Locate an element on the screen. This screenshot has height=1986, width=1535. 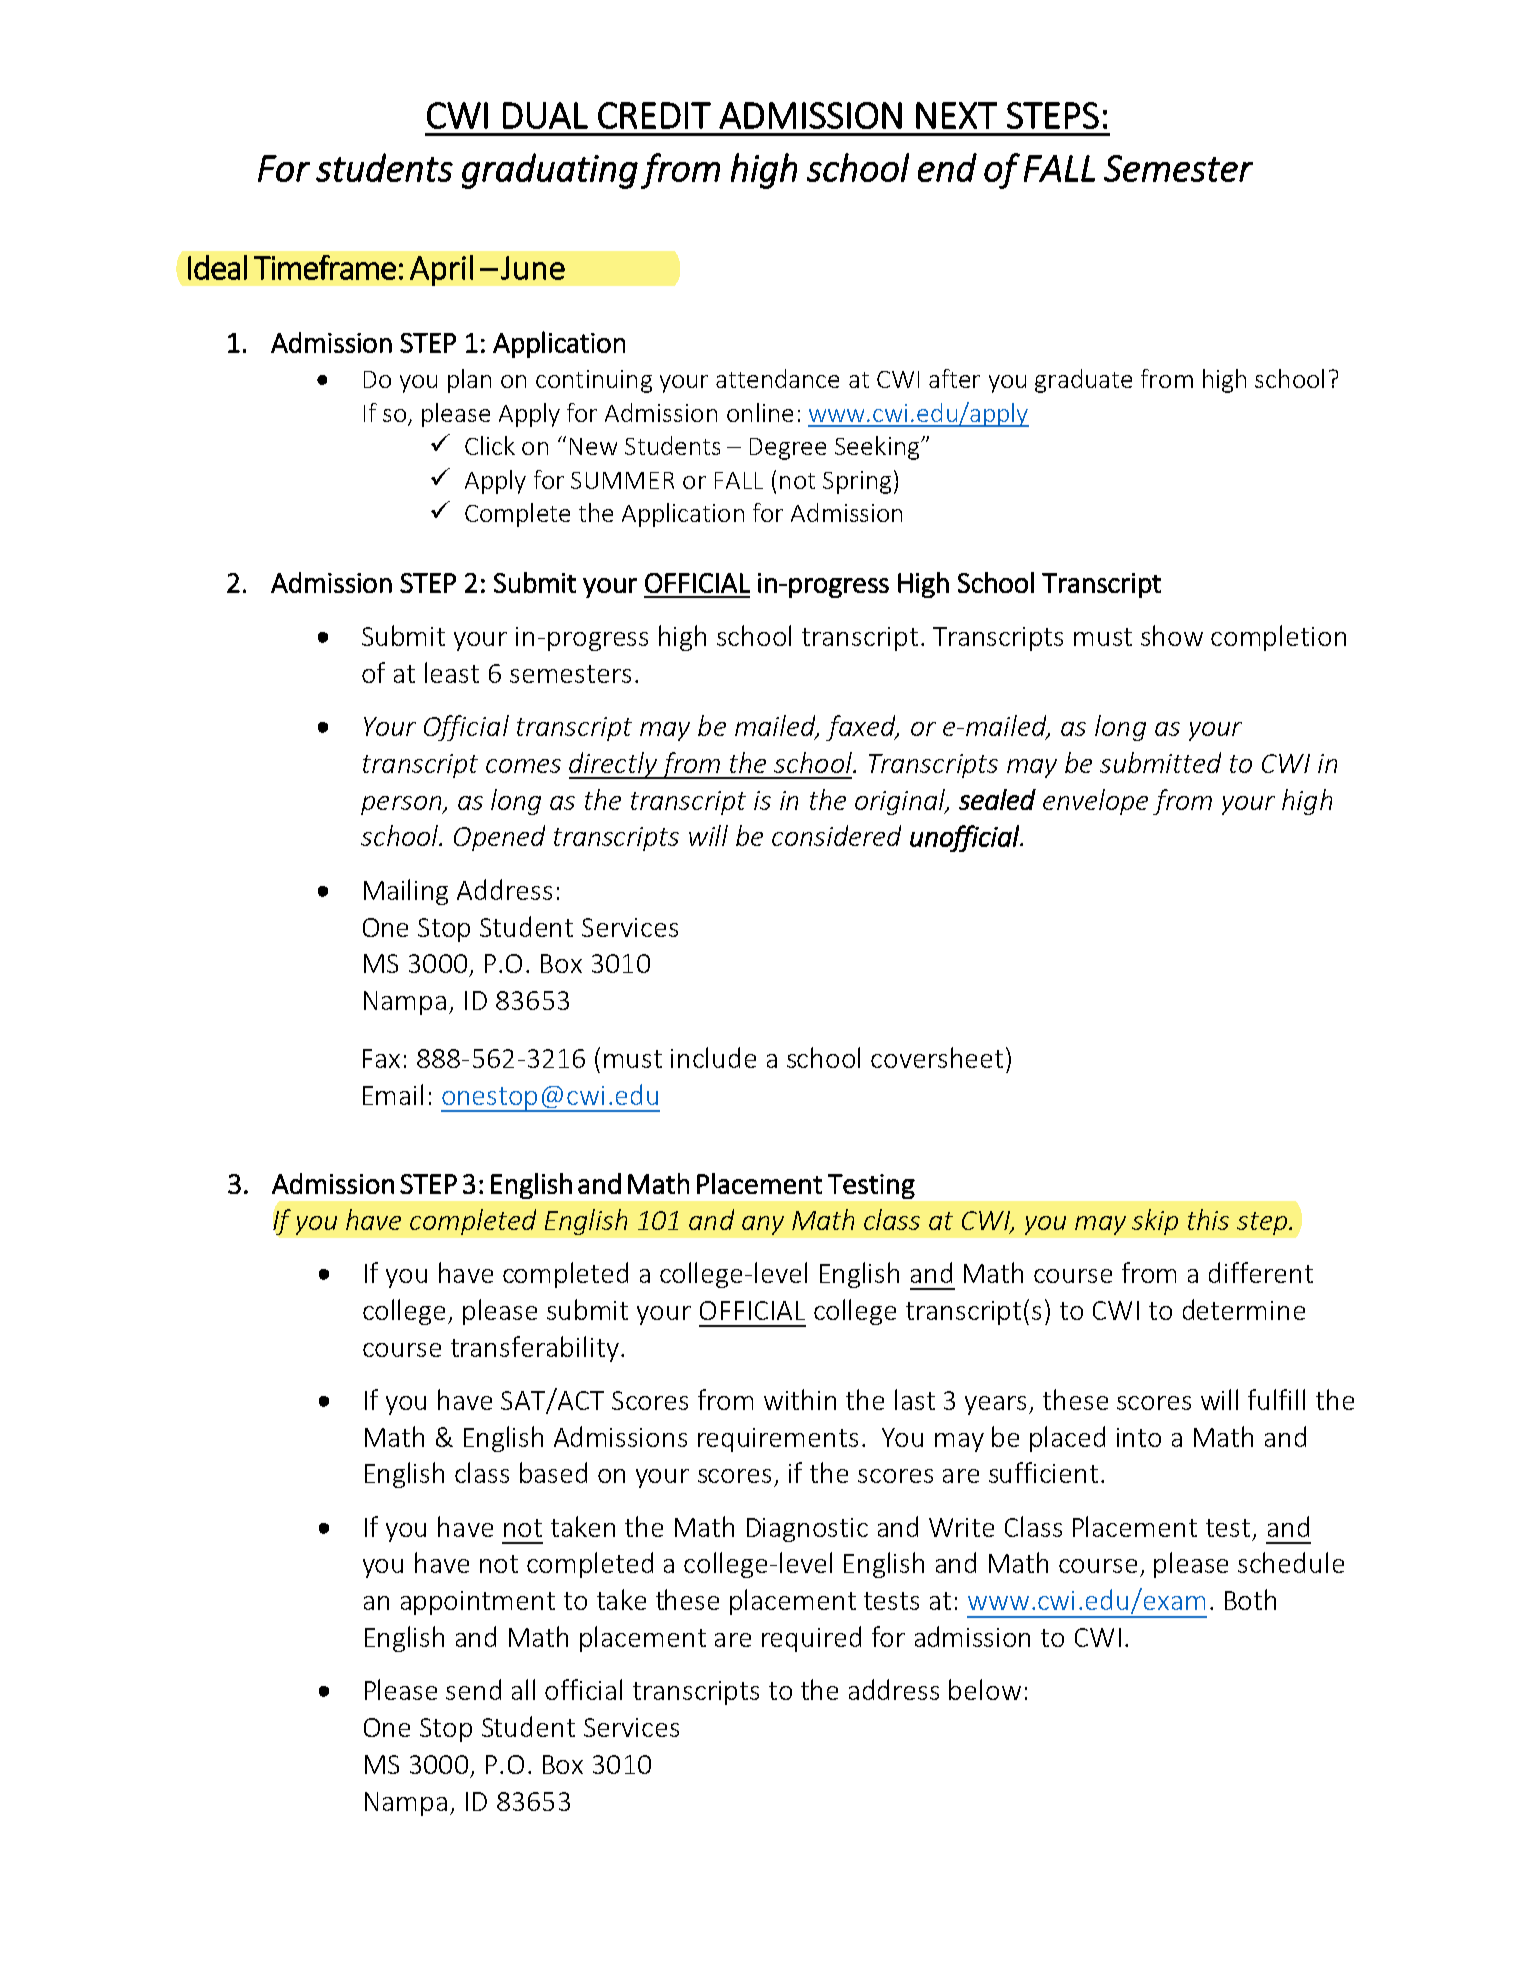
skip is located at coordinates (1155, 1222).
